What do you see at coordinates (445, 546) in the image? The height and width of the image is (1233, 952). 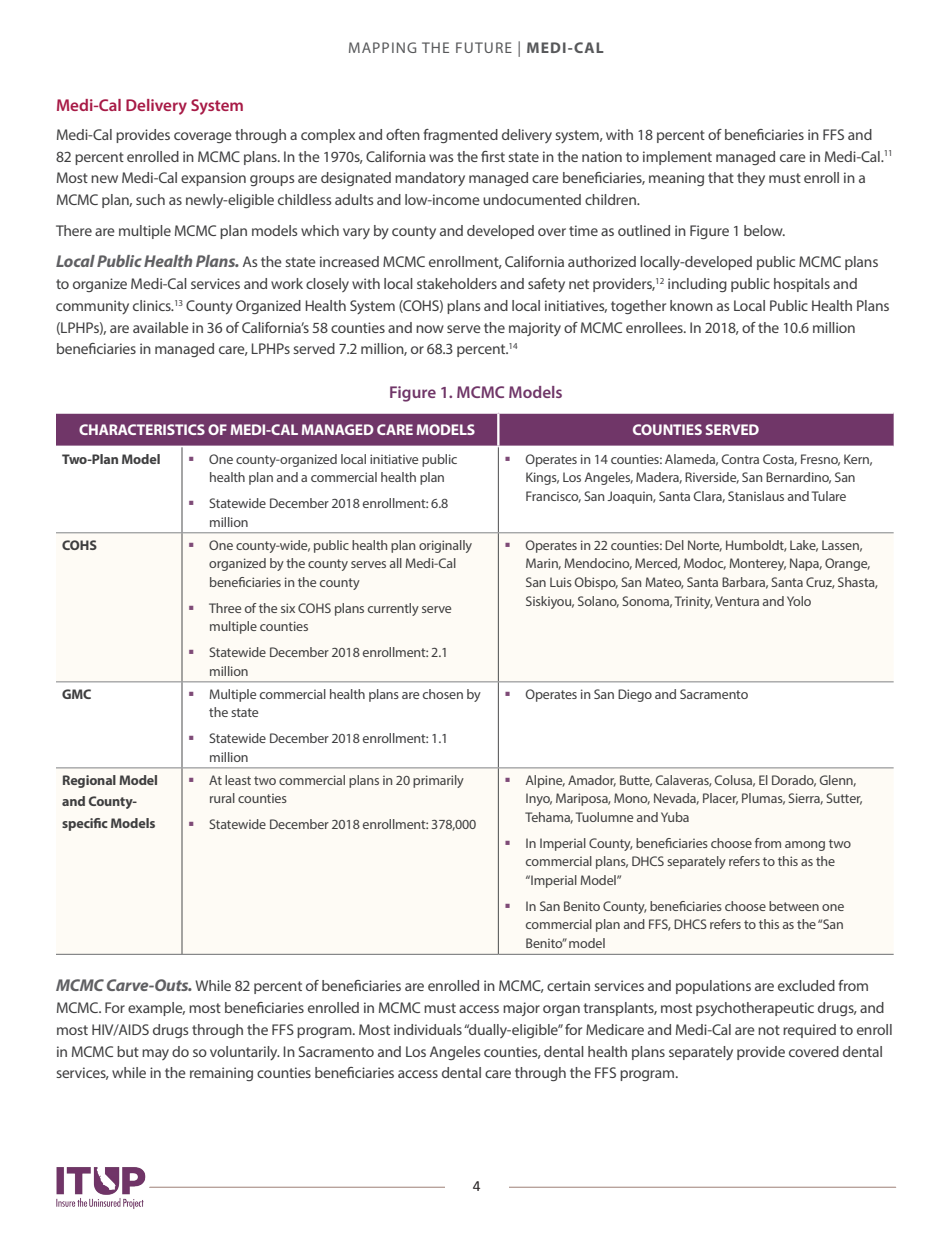 I see `originally` at bounding box center [445, 546].
